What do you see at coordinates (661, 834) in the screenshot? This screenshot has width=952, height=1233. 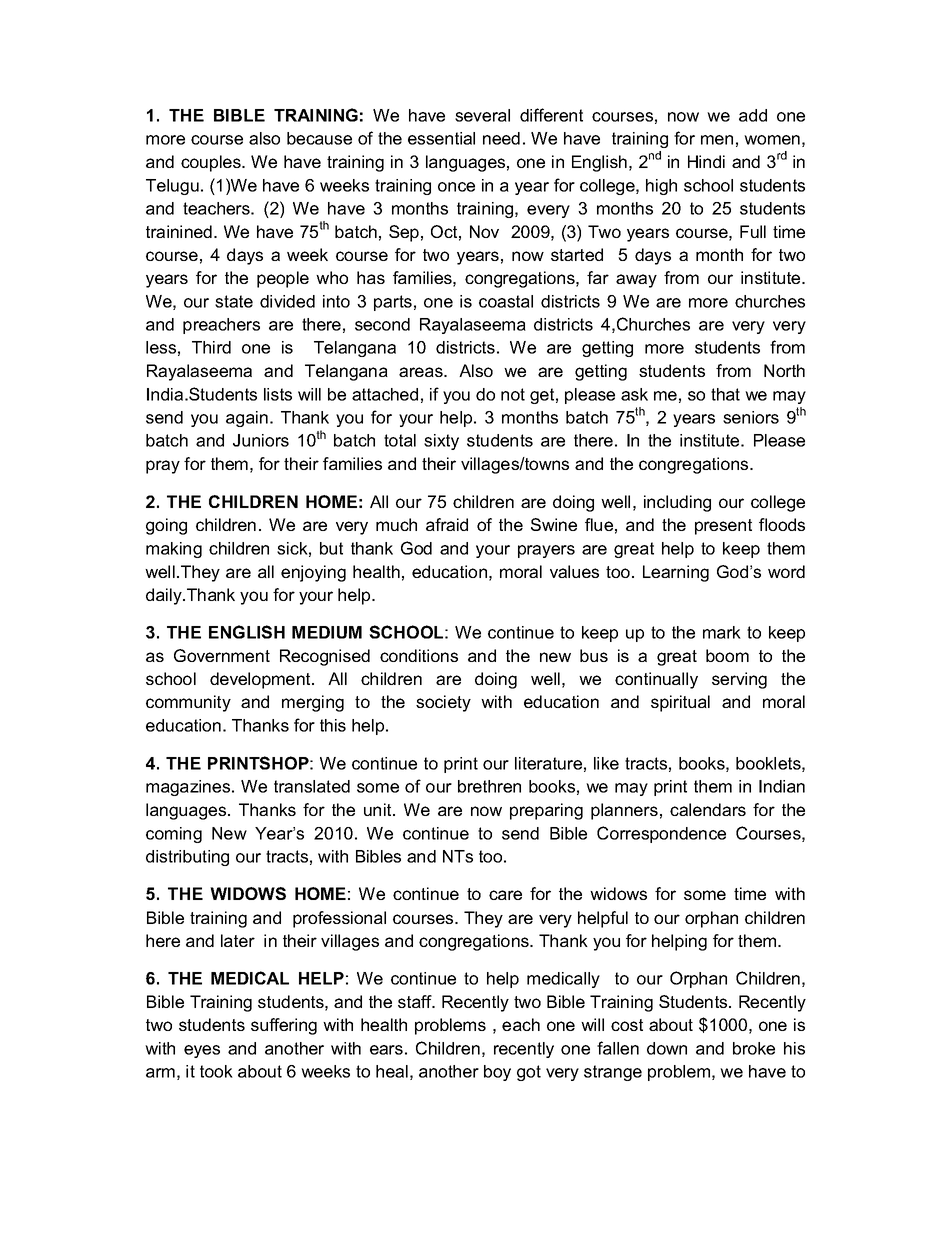 I see `Correspondence` at bounding box center [661, 834].
